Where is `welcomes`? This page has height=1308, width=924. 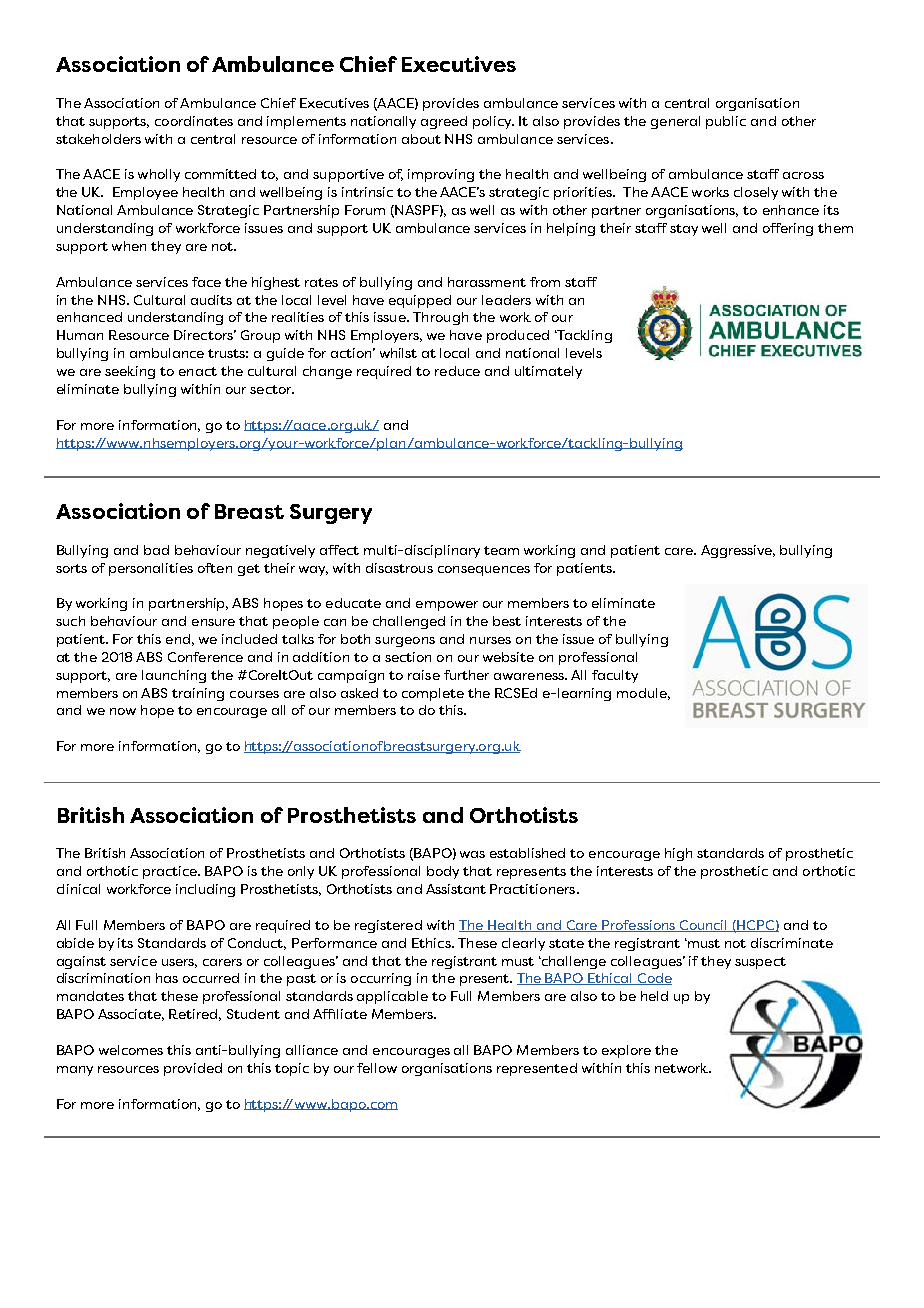
welcomes is located at coordinates (131, 1050).
